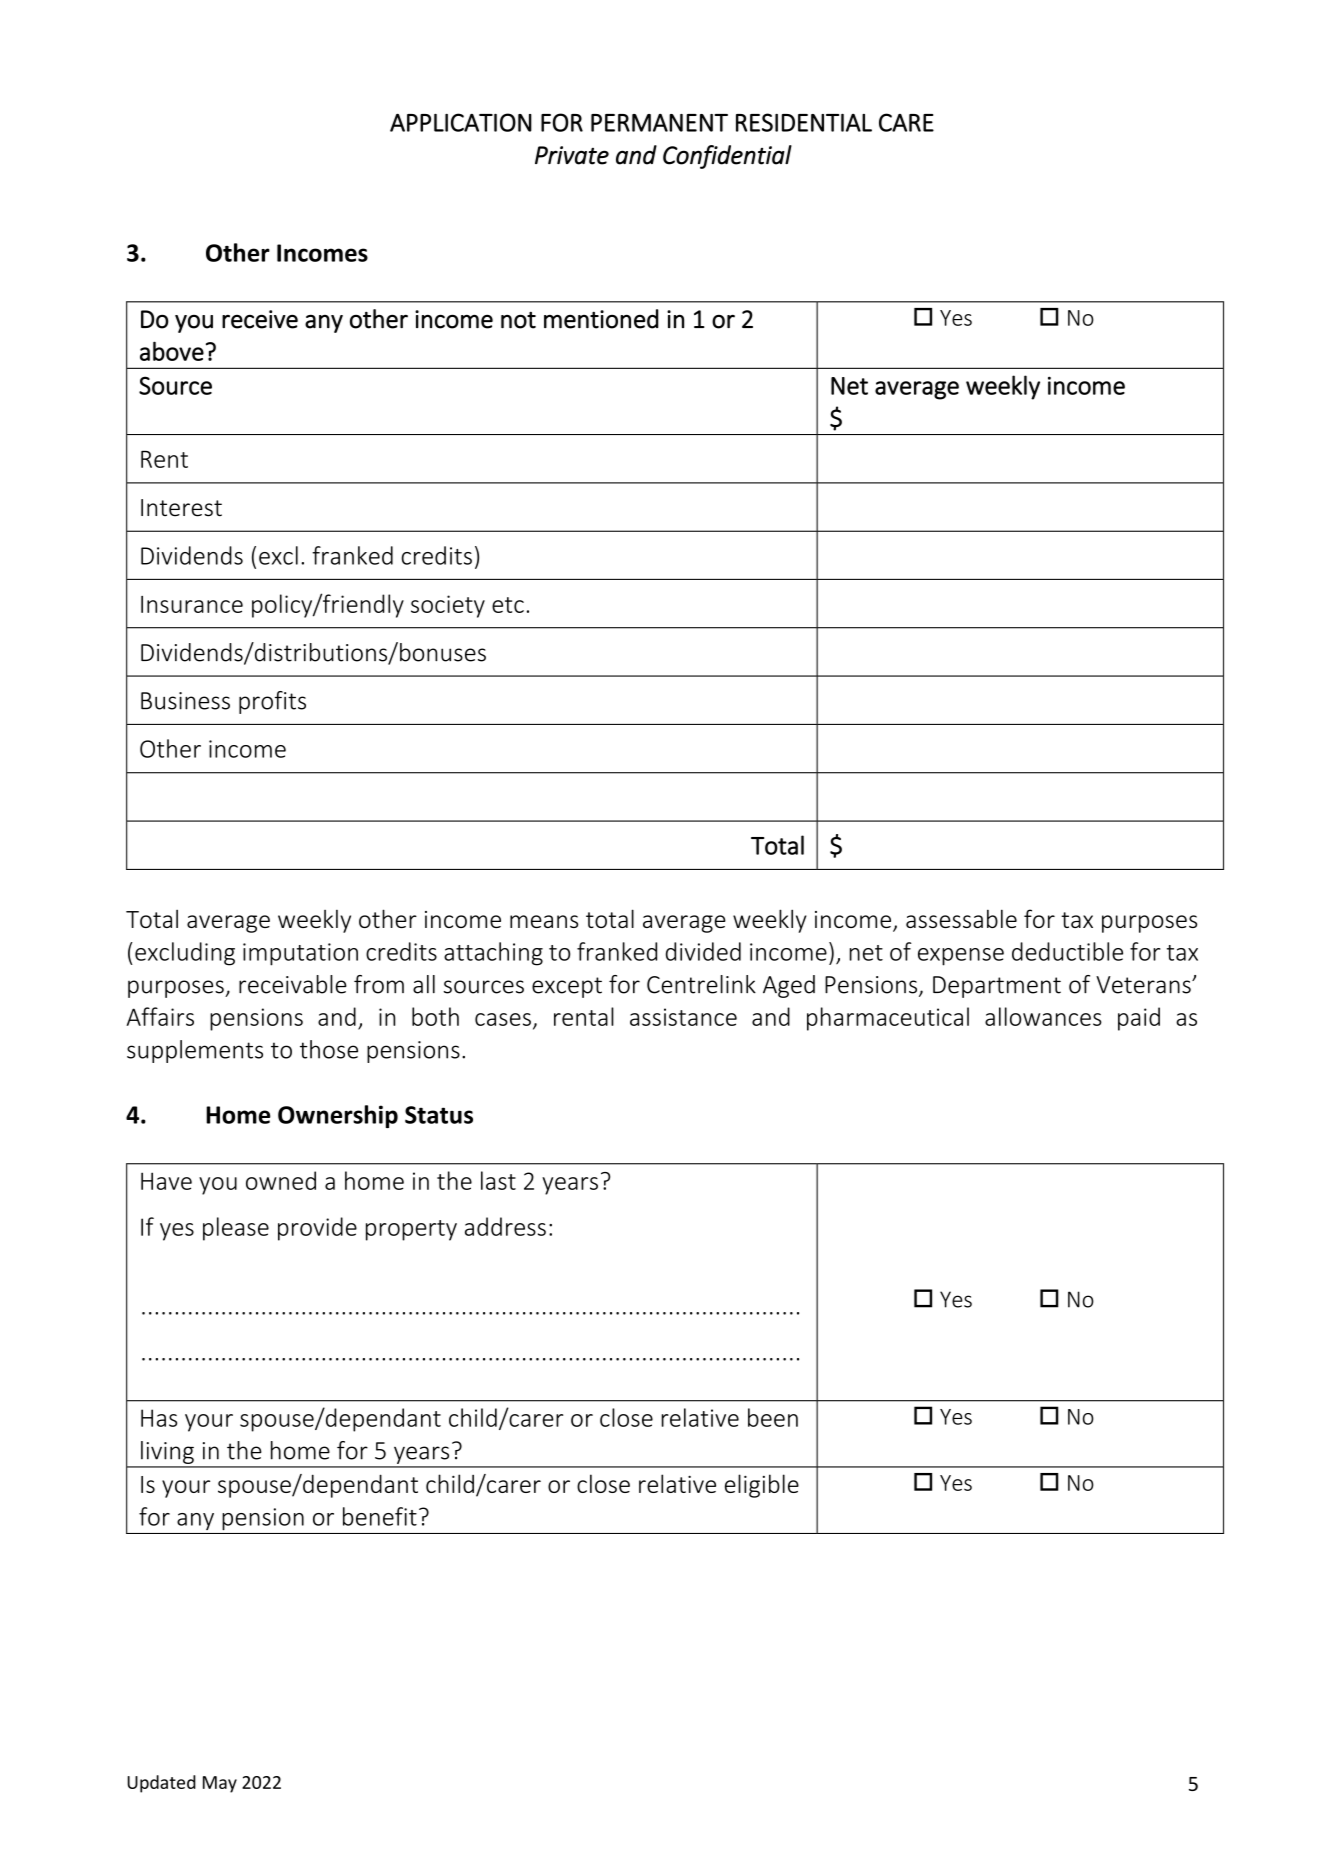 This screenshot has width=1325, height=1874. Describe the element at coordinates (804, 122) in the screenshot. I see `RESIDENTIAL` at that location.
